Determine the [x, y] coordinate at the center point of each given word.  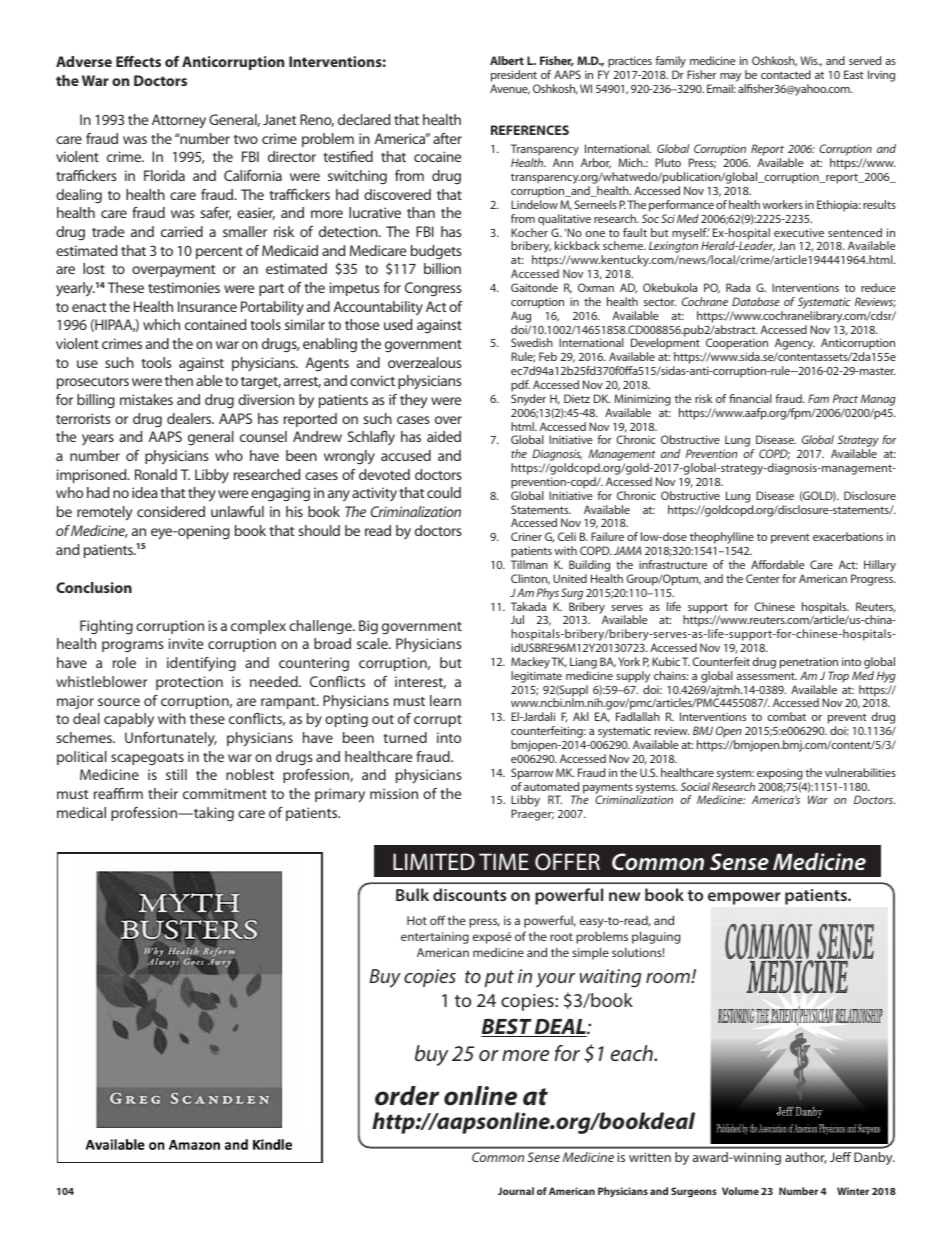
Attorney [179, 121]
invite [186, 643]
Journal [516, 1191]
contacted [786, 74]
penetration [809, 663]
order [407, 1096]
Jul [517, 619]
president [514, 76]
